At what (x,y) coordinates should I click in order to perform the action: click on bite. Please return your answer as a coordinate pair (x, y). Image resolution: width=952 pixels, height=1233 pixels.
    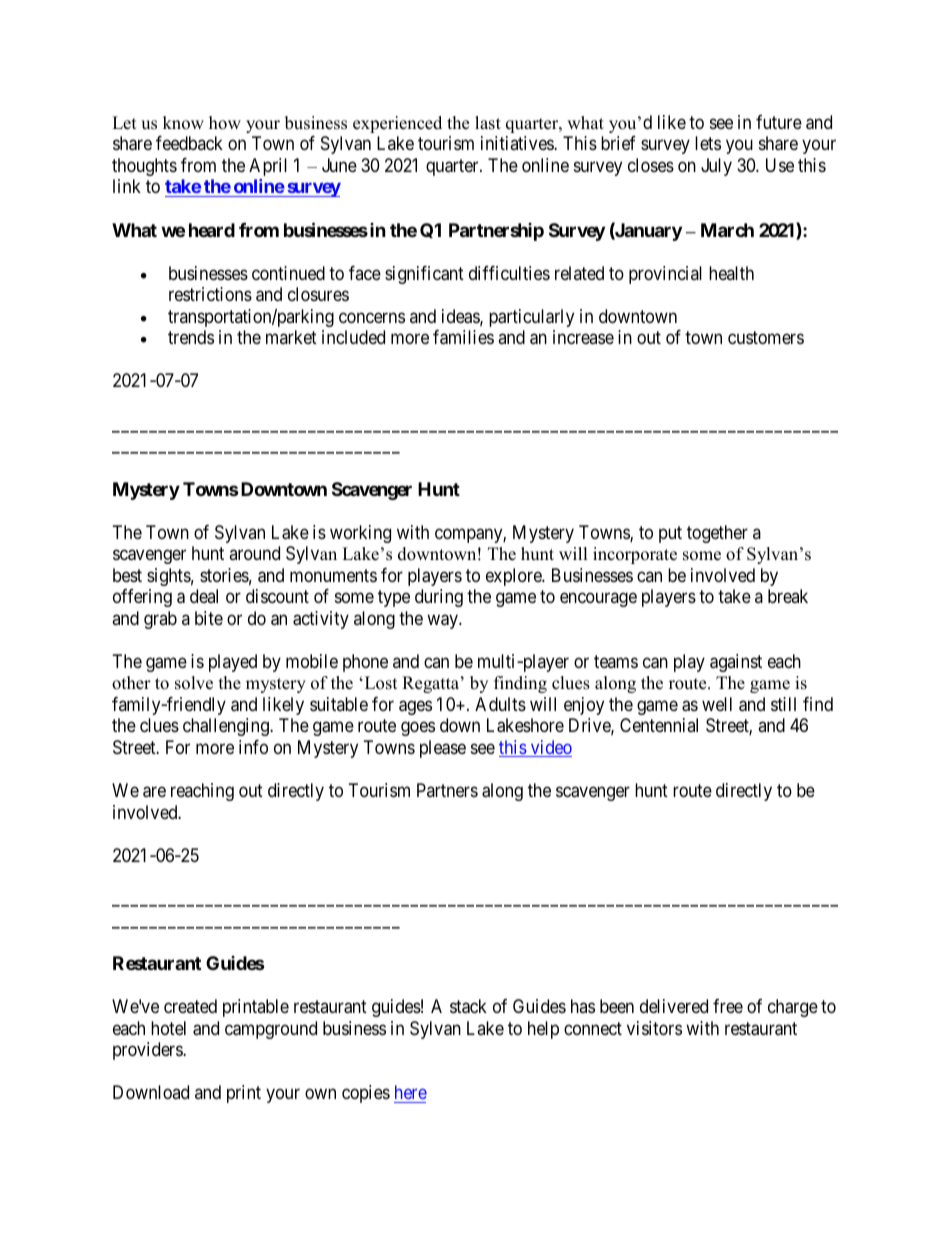
    Looking at the image, I should click on (209, 618).
